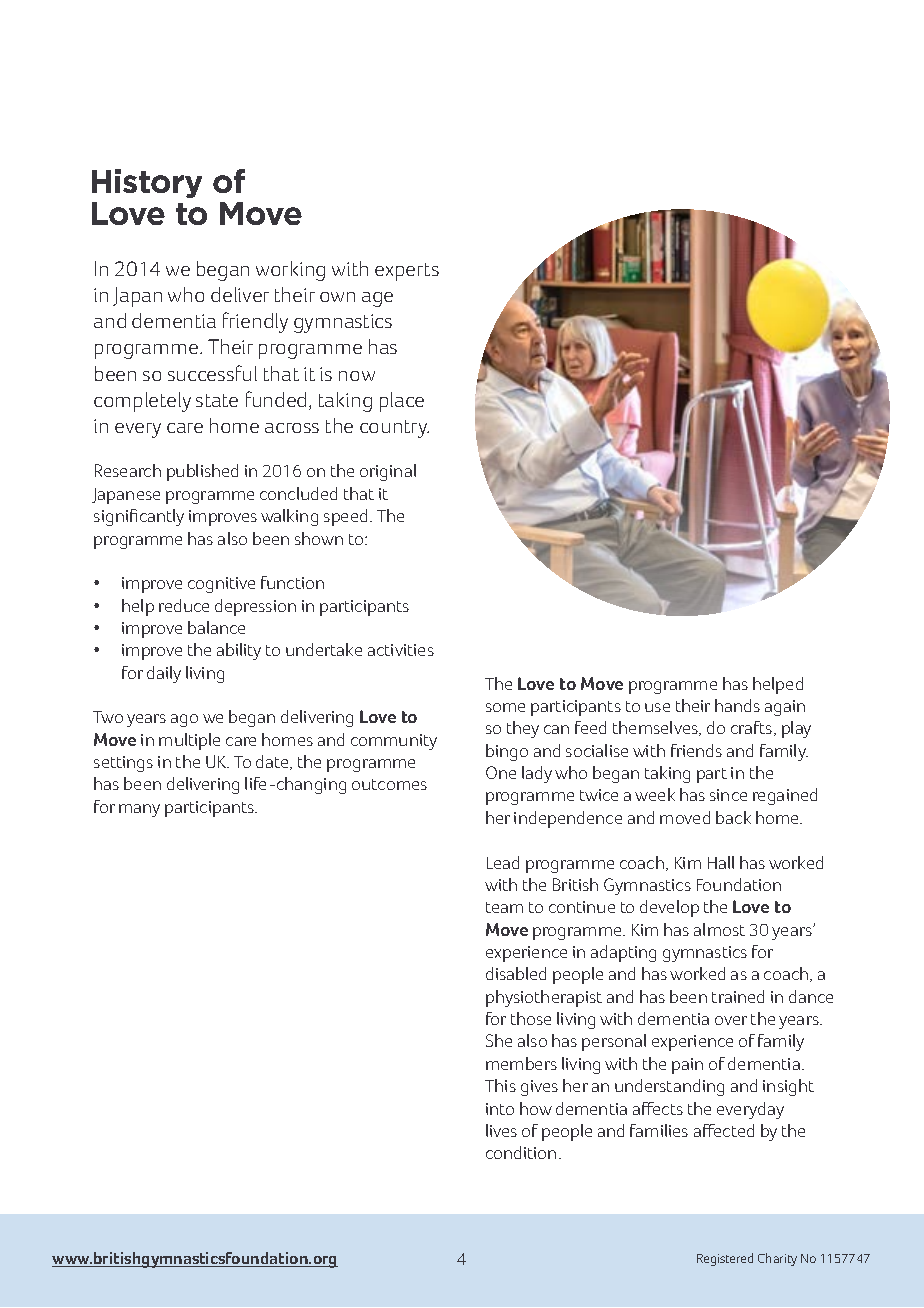 The width and height of the screenshot is (924, 1308). Describe the element at coordinates (737, 705) in the screenshot. I see `hands` at that location.
